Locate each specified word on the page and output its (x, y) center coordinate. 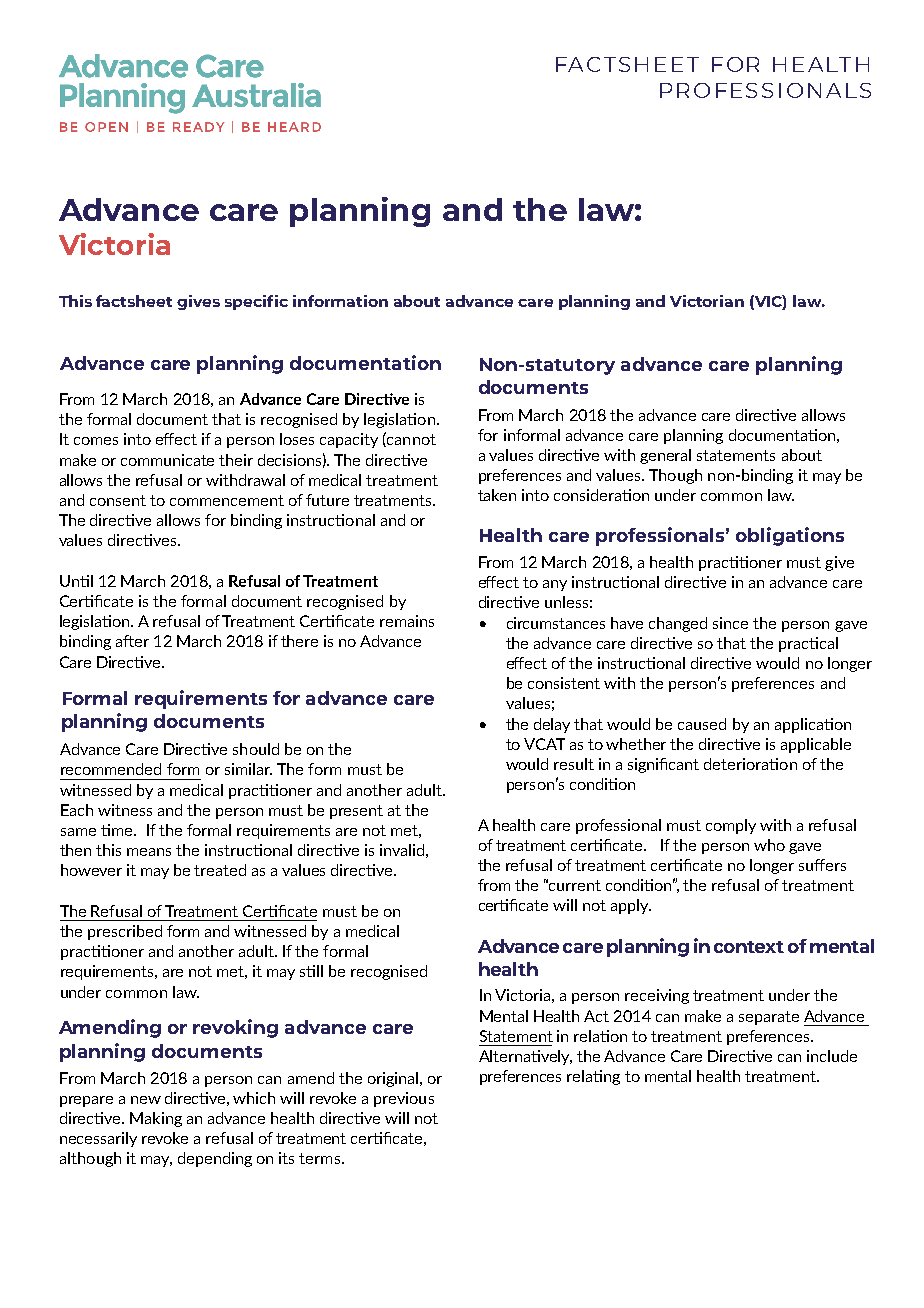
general (665, 456)
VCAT (544, 744)
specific (256, 302)
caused (702, 724)
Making (156, 1119)
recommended (111, 769)
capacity (349, 440)
